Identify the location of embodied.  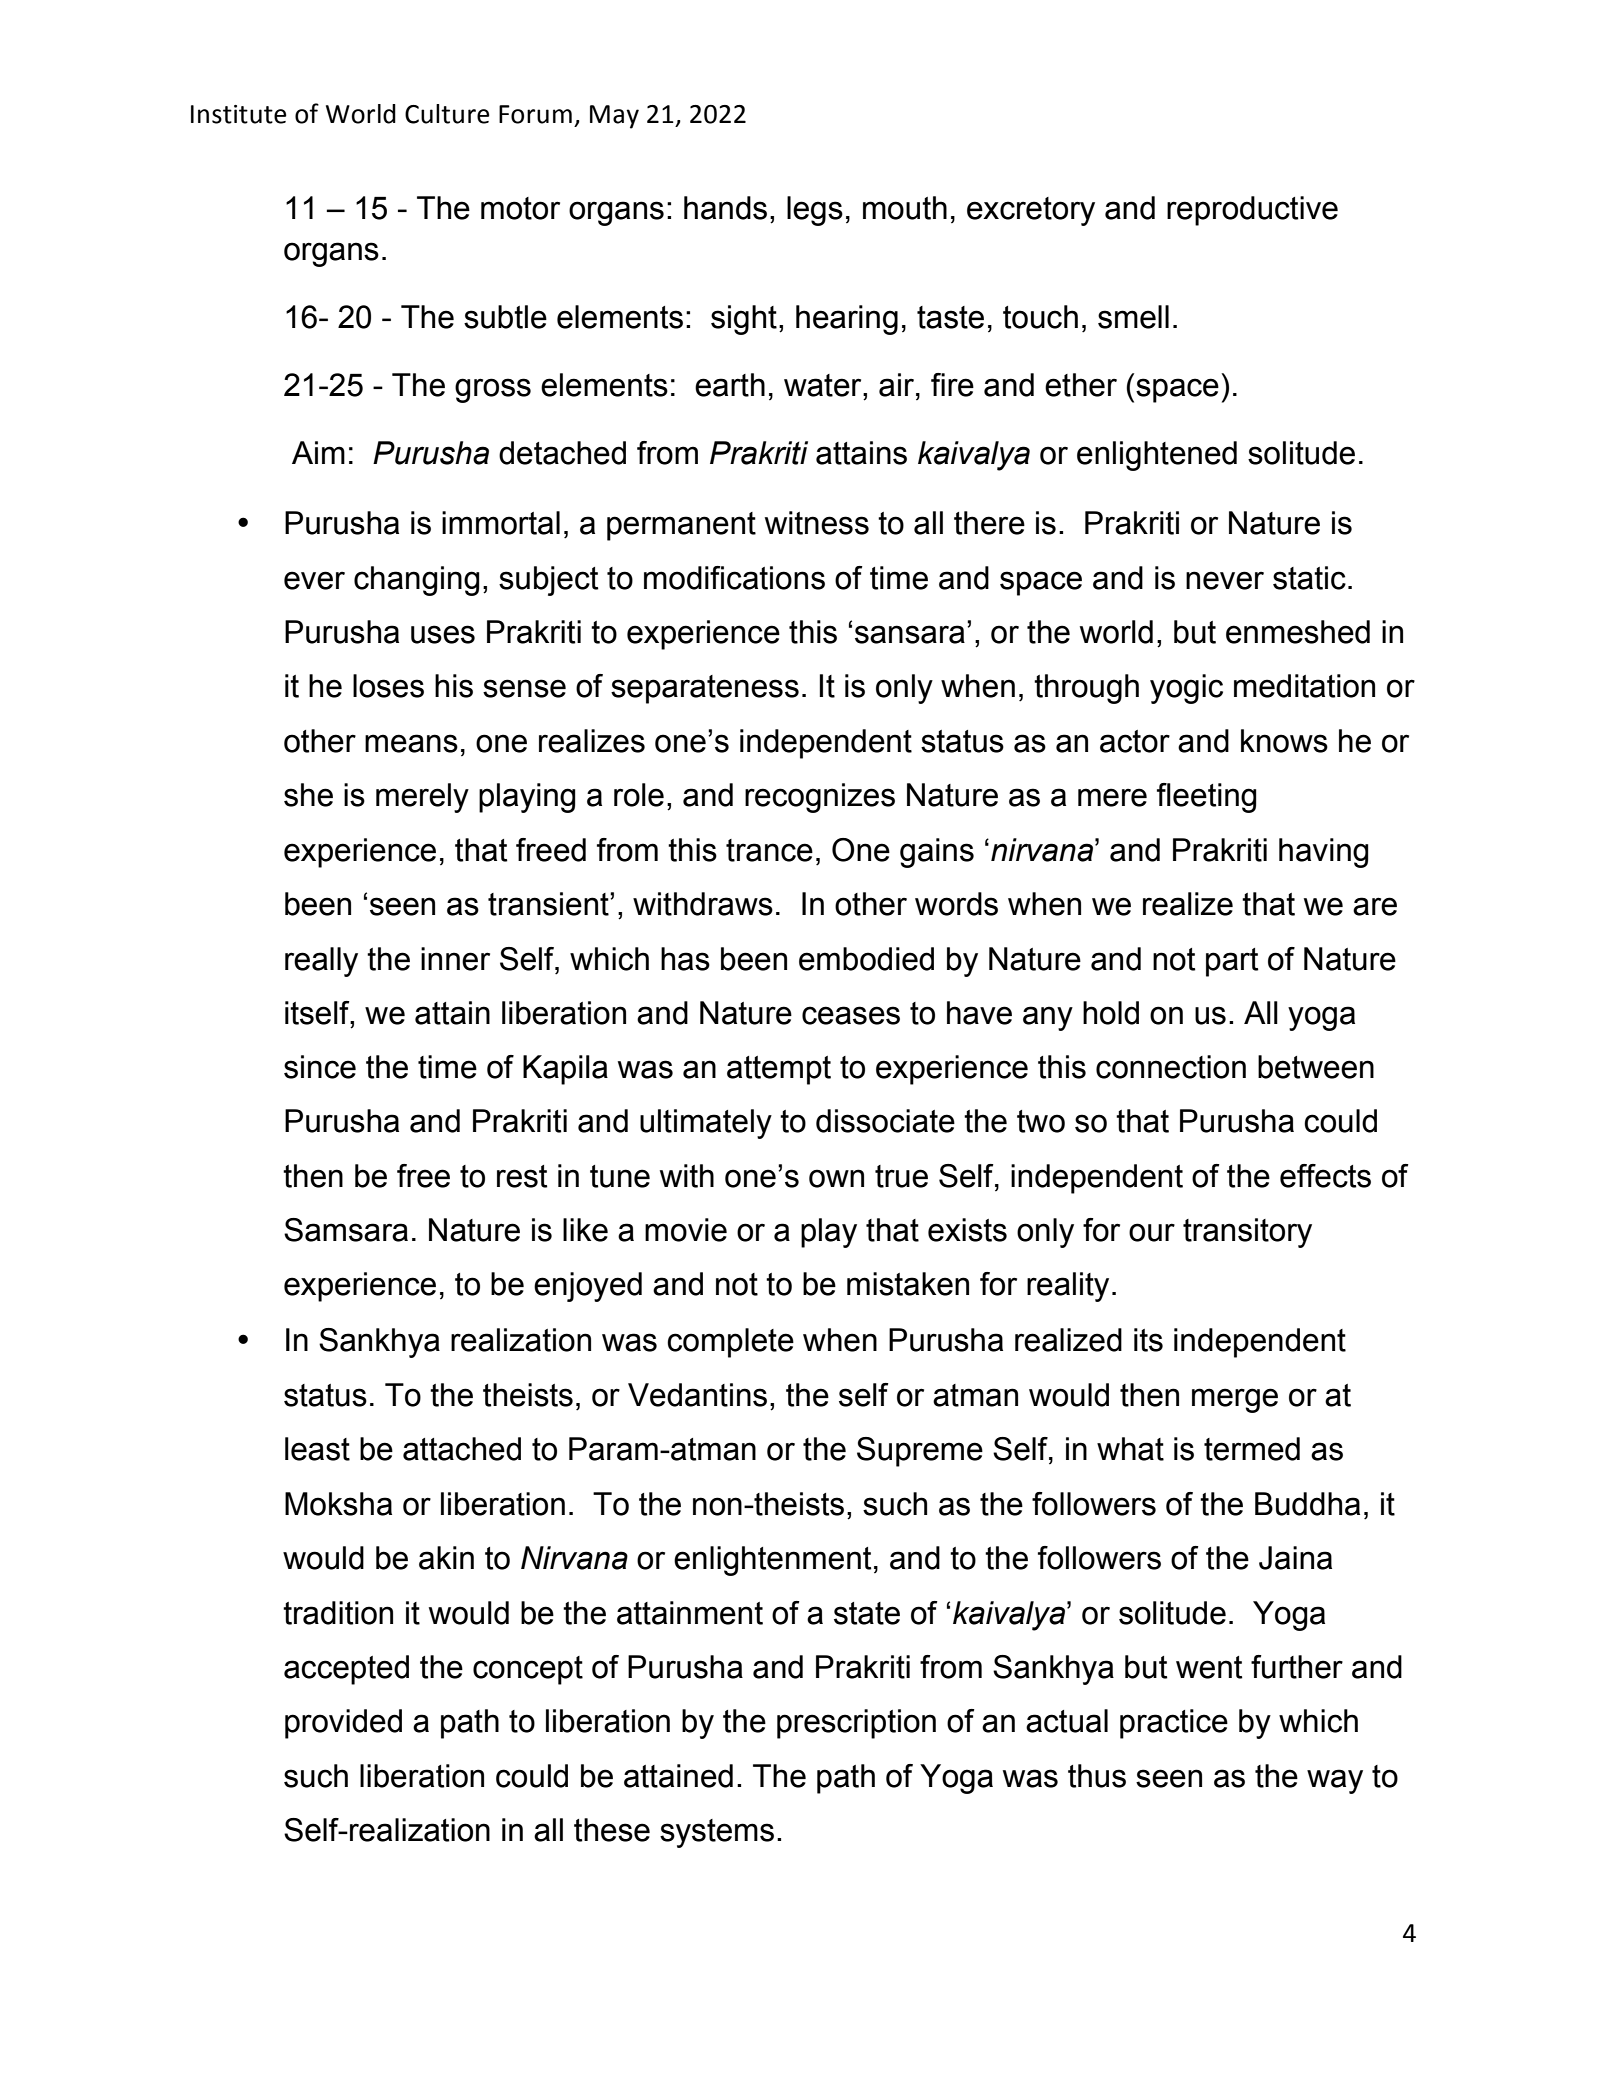
(866, 959).
